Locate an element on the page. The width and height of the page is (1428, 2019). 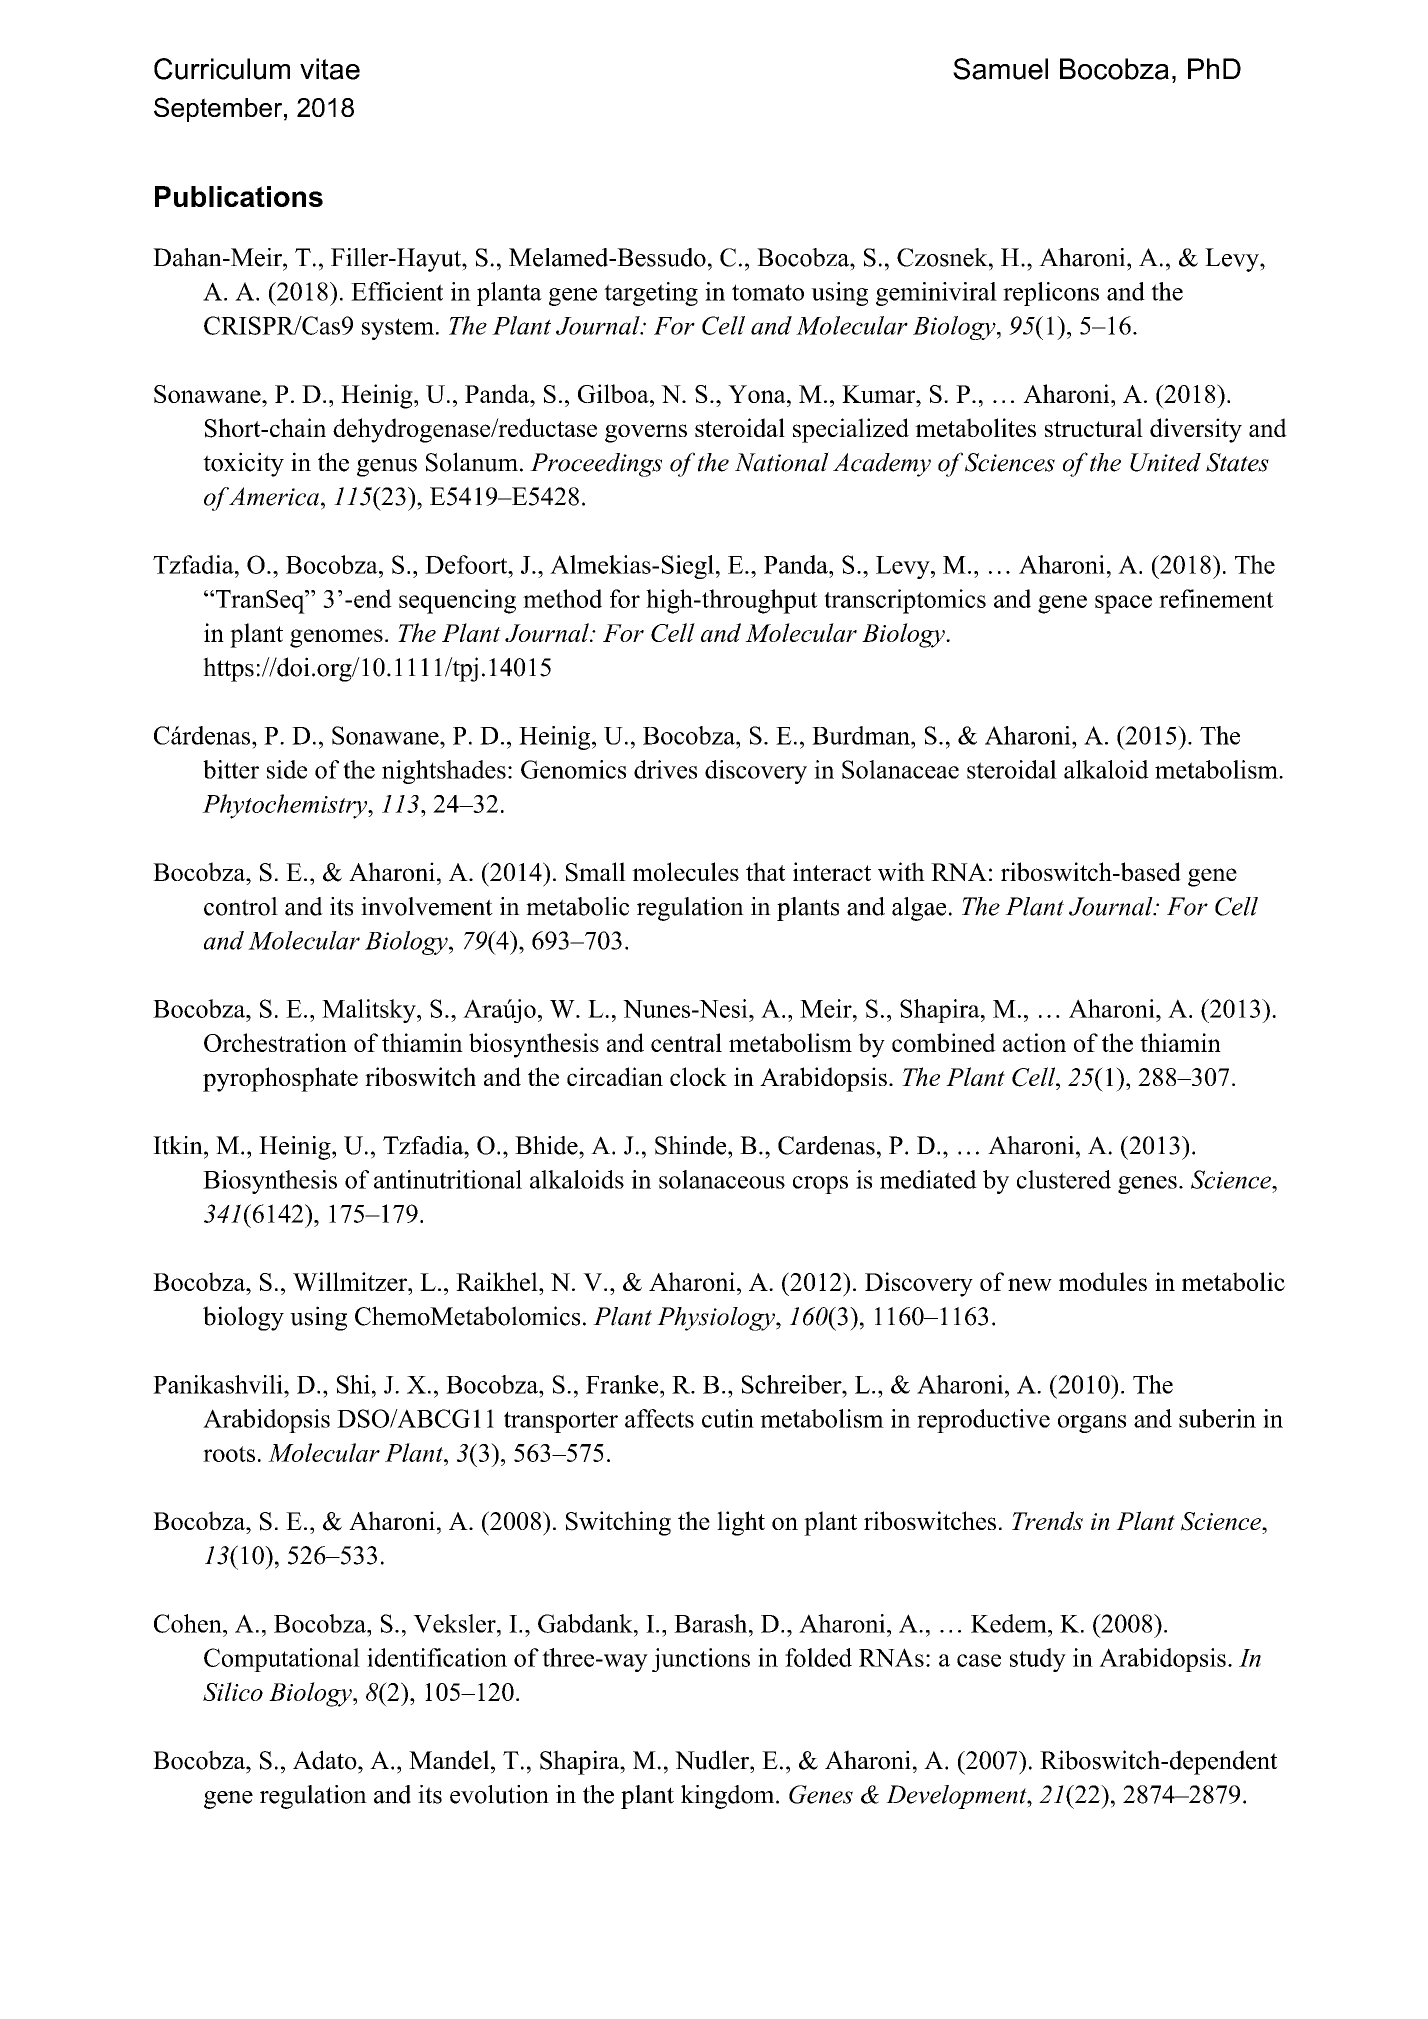
junctions is located at coordinates (701, 1660).
